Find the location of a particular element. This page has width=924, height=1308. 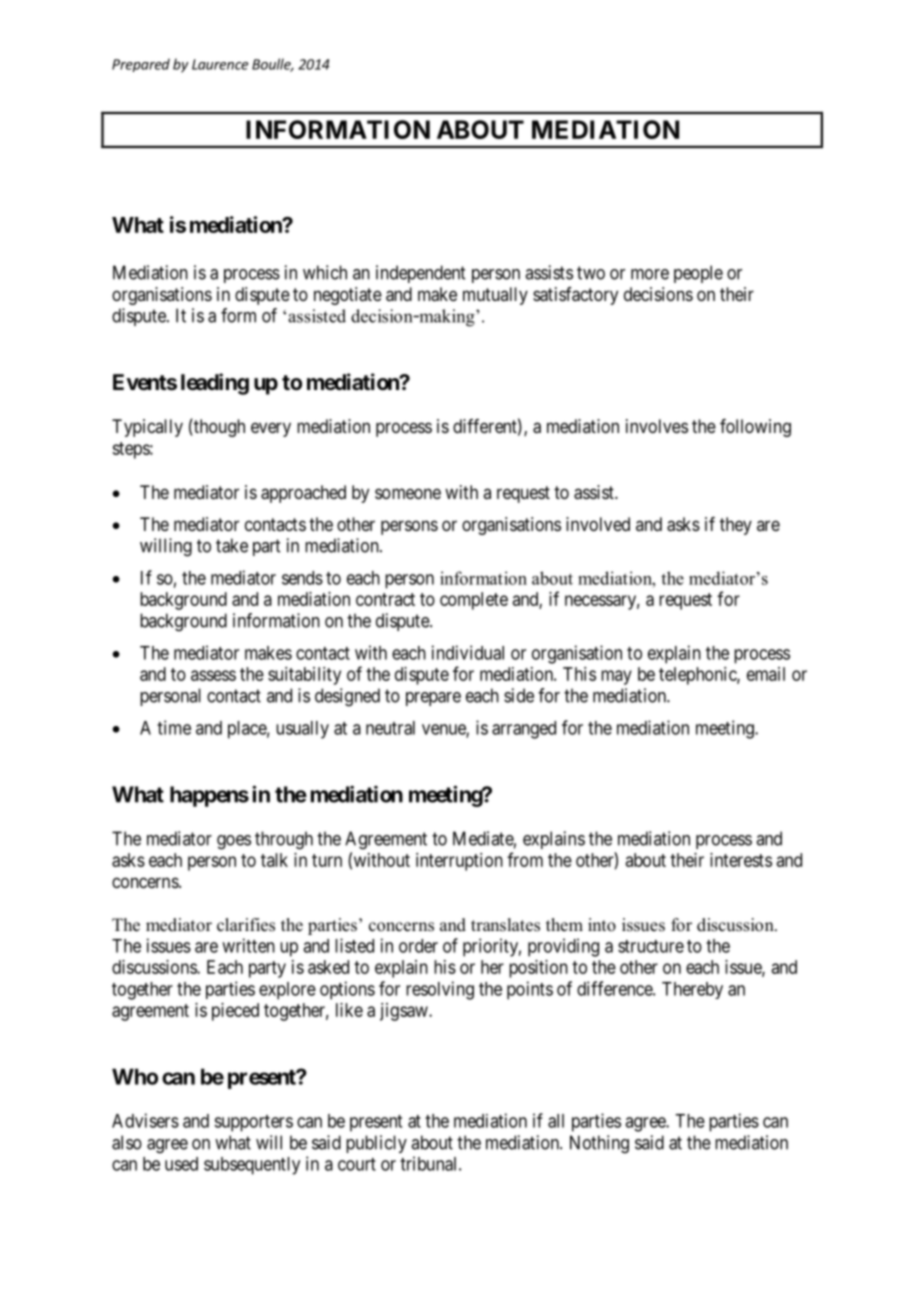

interests is located at coordinates (741, 860).
